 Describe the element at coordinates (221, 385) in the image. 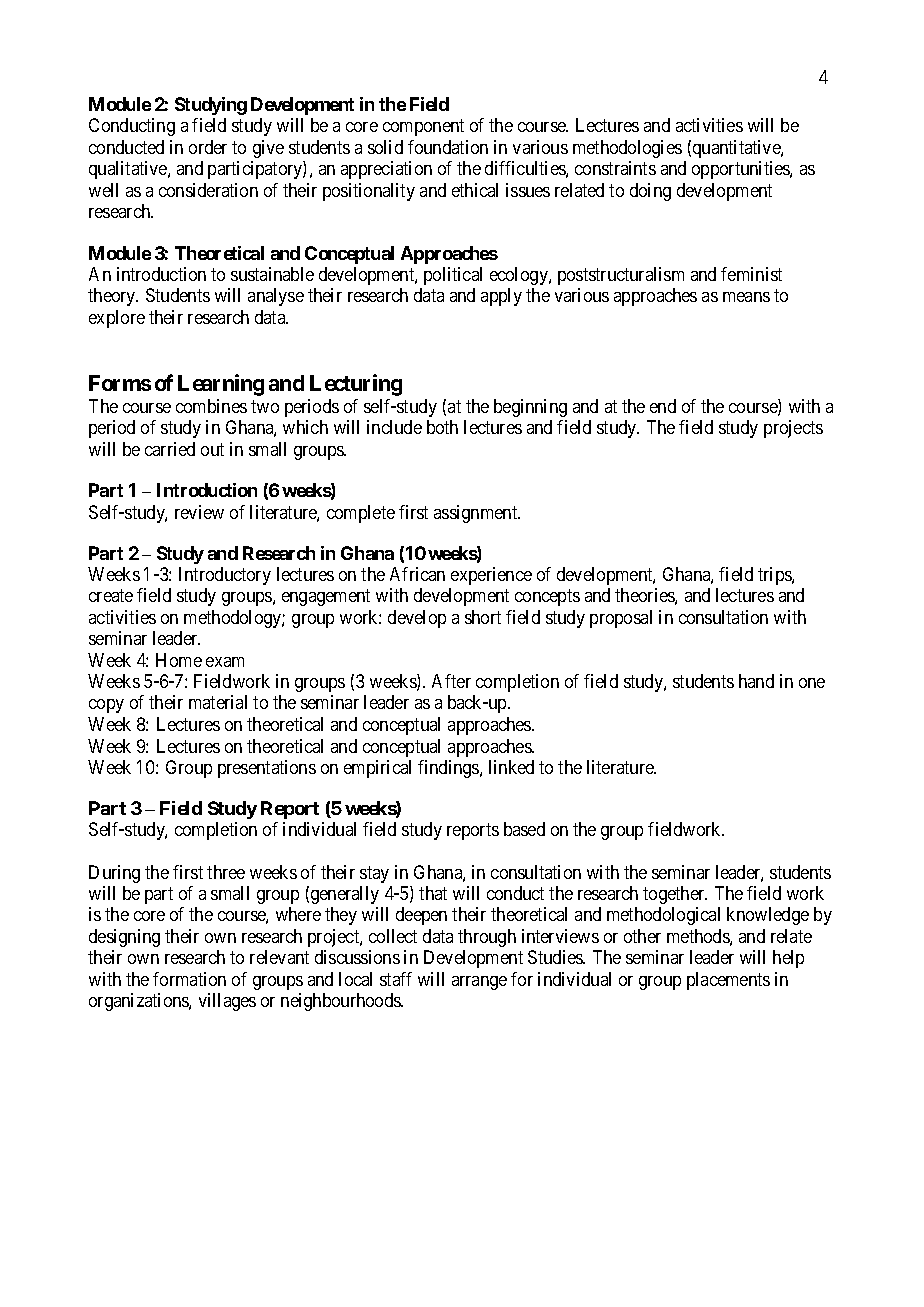

I see `Learning` at that location.
